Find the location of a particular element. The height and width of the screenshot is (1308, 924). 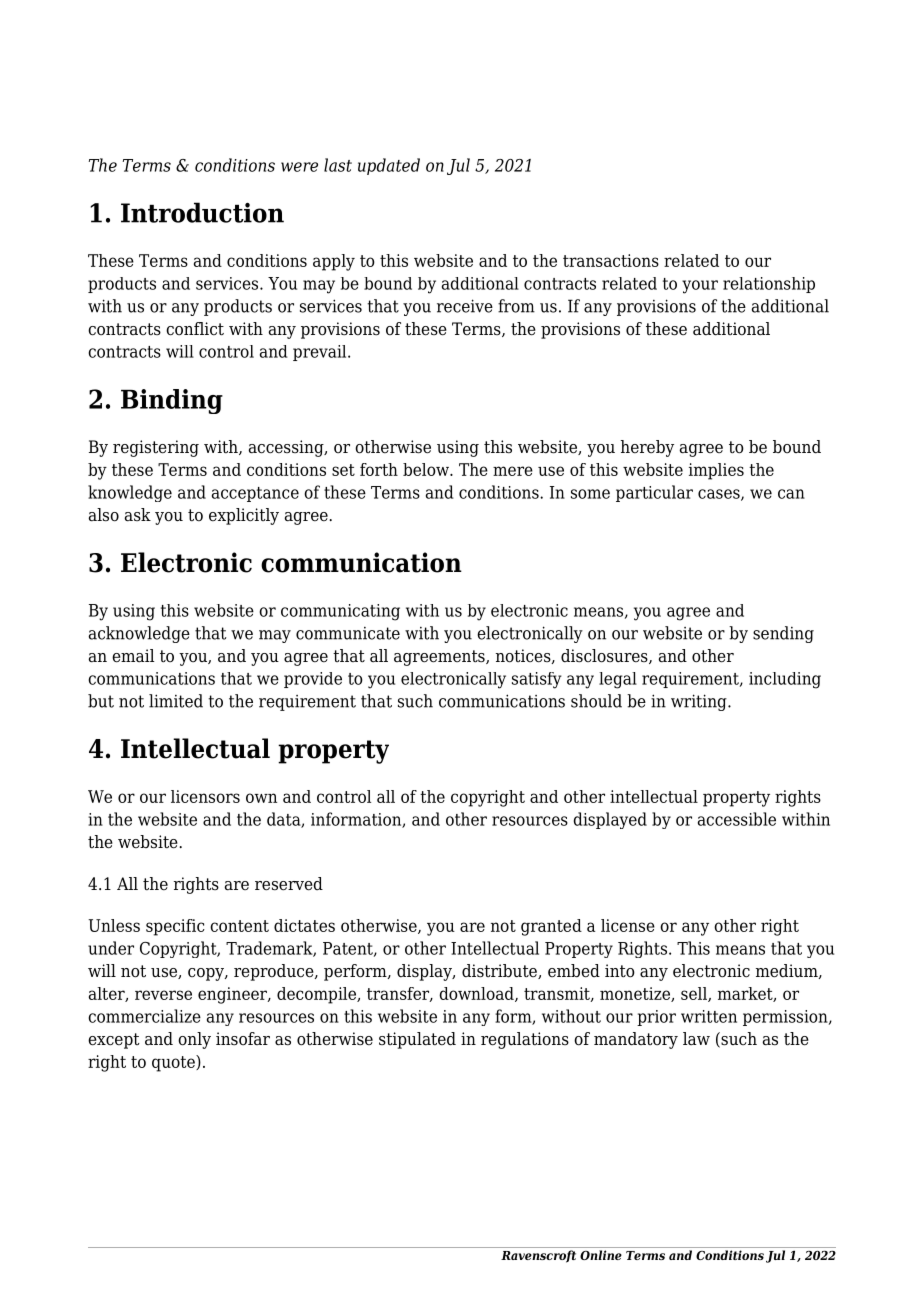

accessible is located at coordinates (737, 819).
